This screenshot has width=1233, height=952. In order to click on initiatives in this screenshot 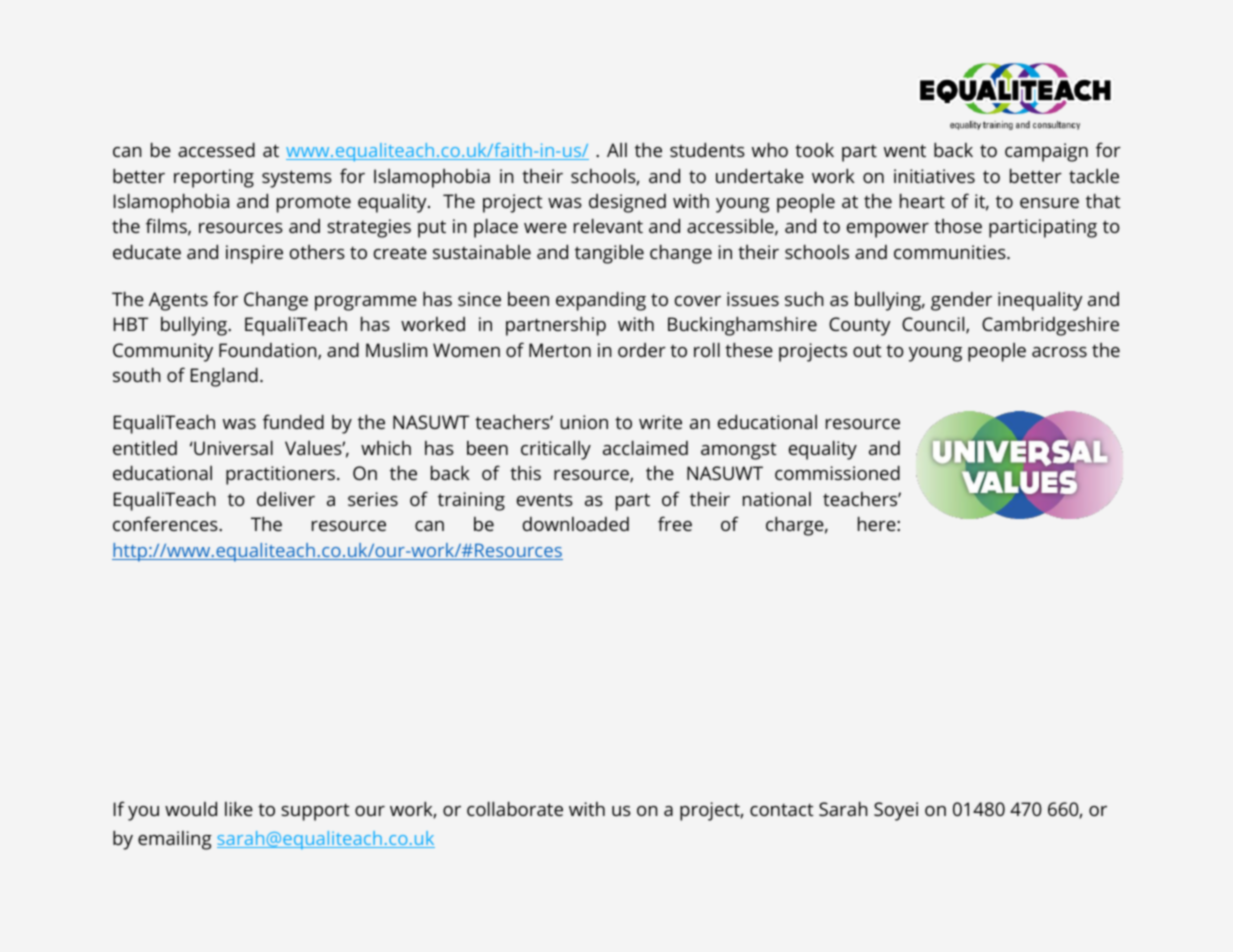, I will do `click(934, 176)`.
